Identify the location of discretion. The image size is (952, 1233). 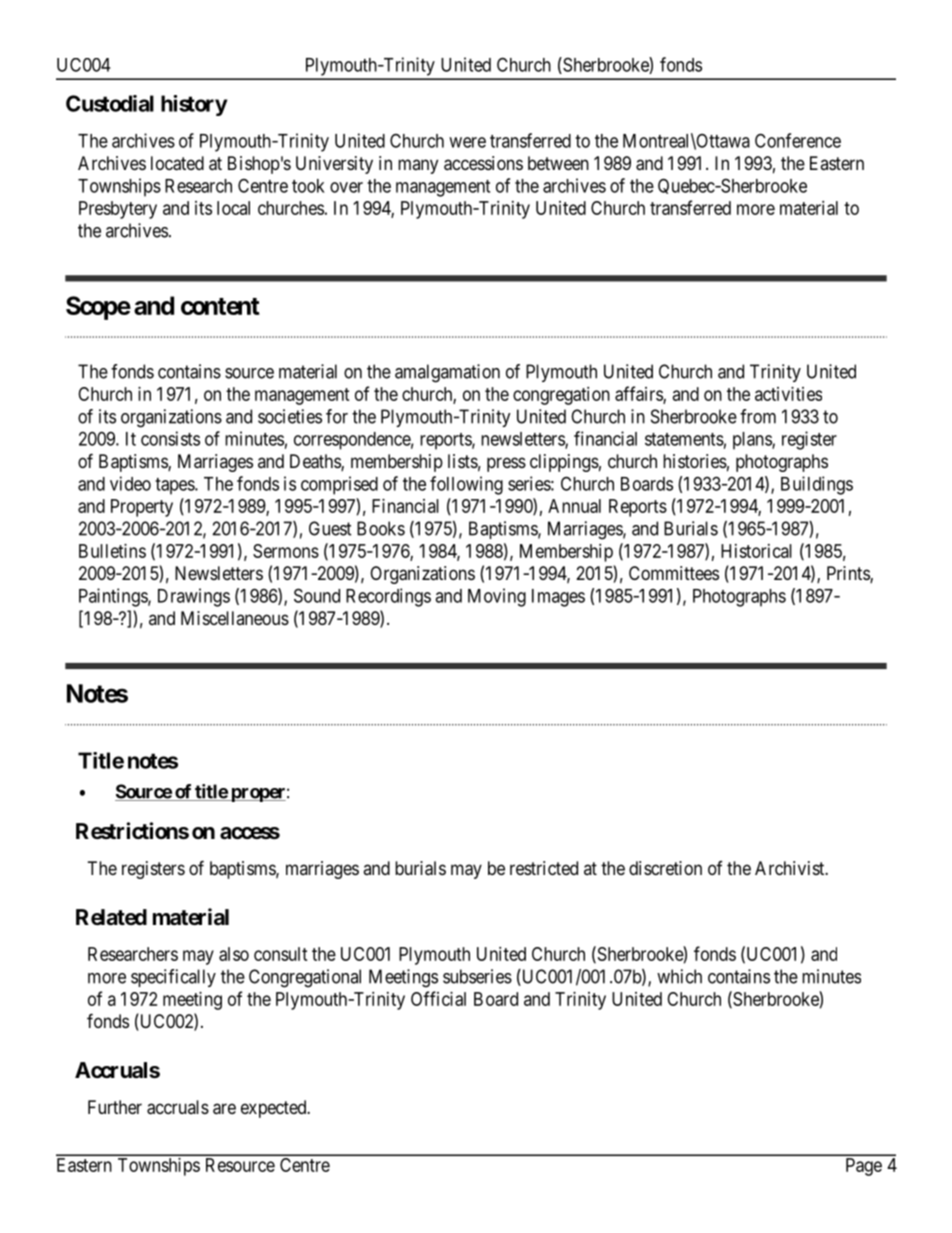
(665, 868).
